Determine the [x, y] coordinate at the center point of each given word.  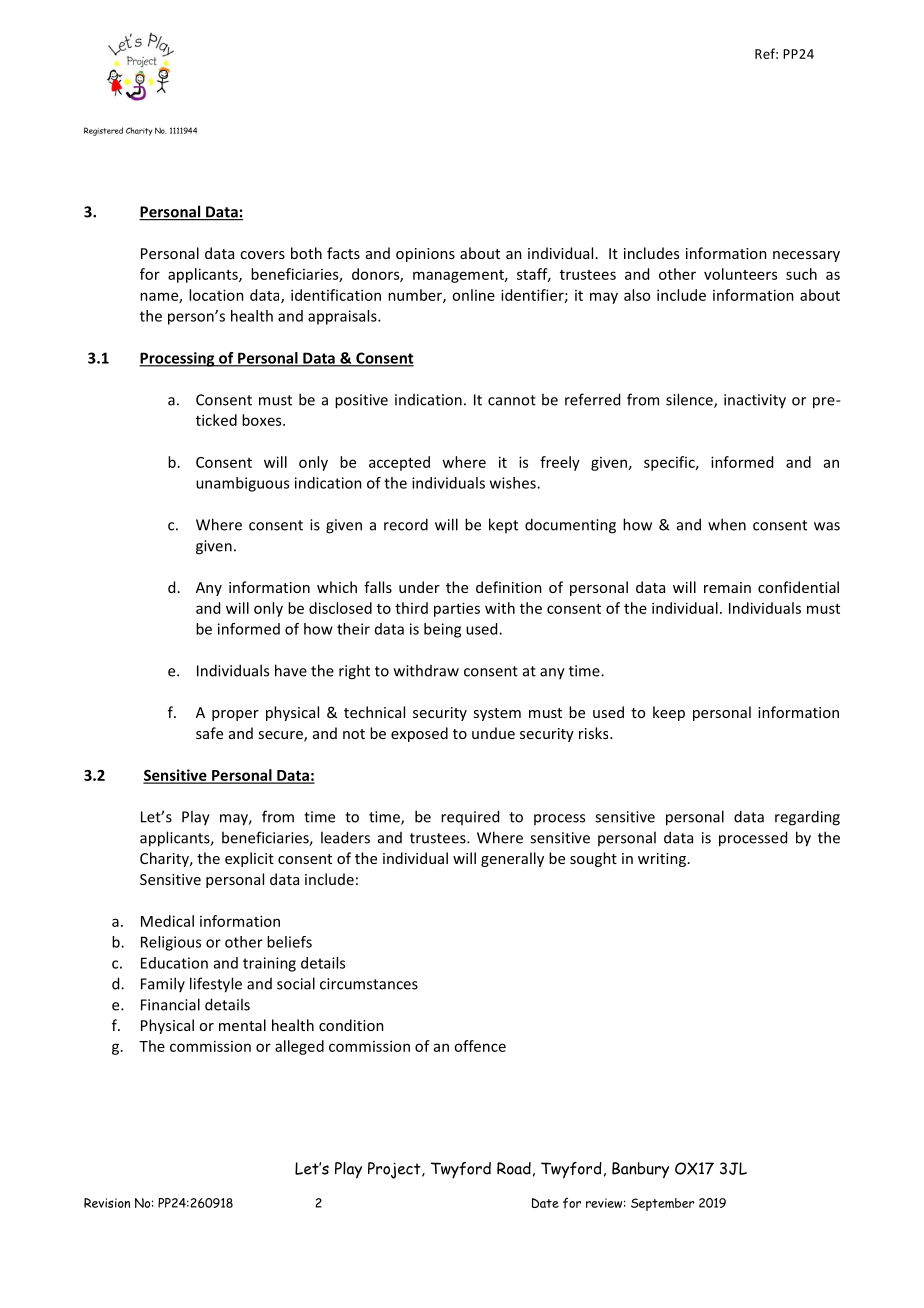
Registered [103, 131]
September [662, 1204]
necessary [806, 256]
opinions [425, 255]
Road [514, 1168]
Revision [107, 1203]
